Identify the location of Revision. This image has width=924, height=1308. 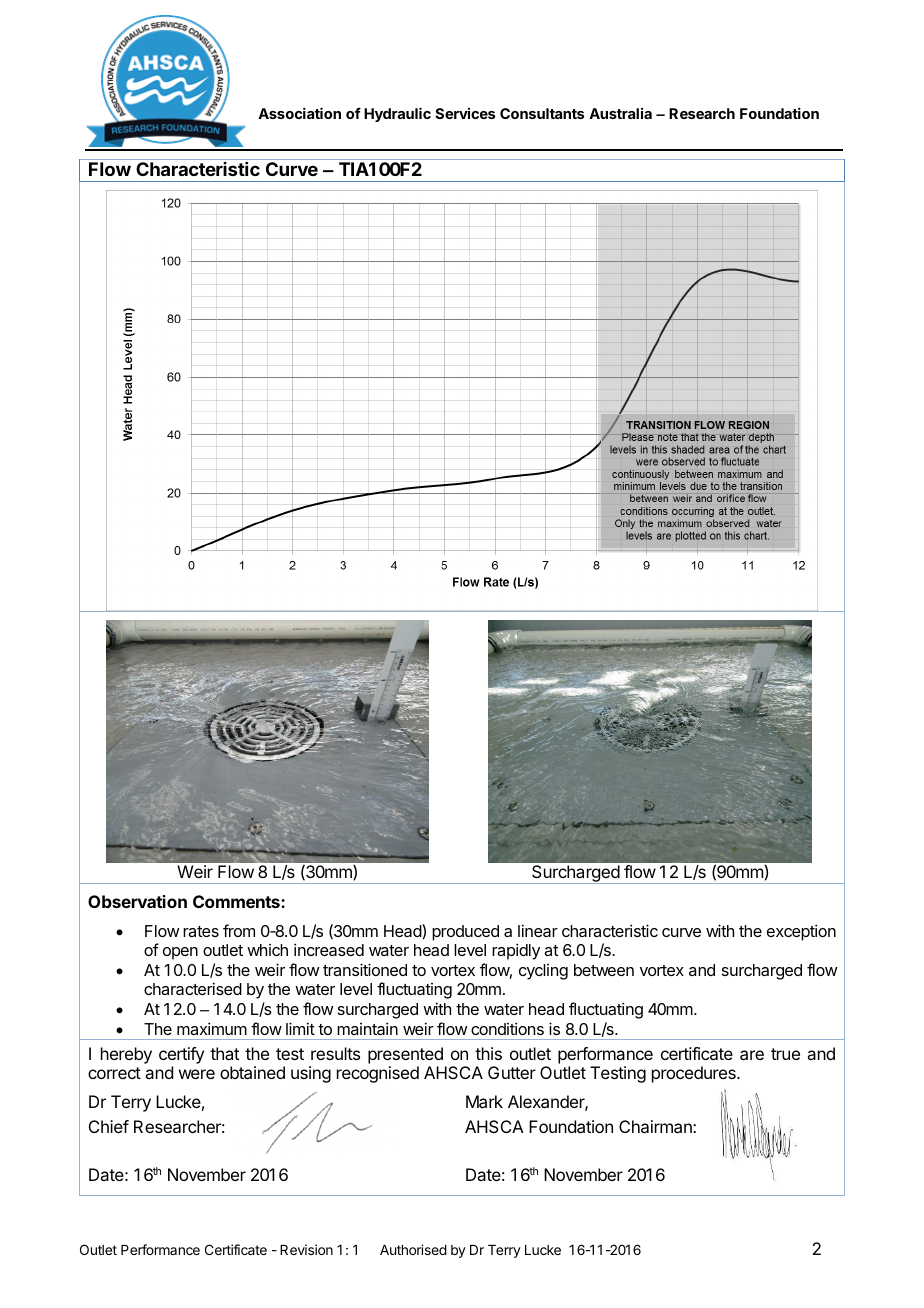
(306, 1249).
